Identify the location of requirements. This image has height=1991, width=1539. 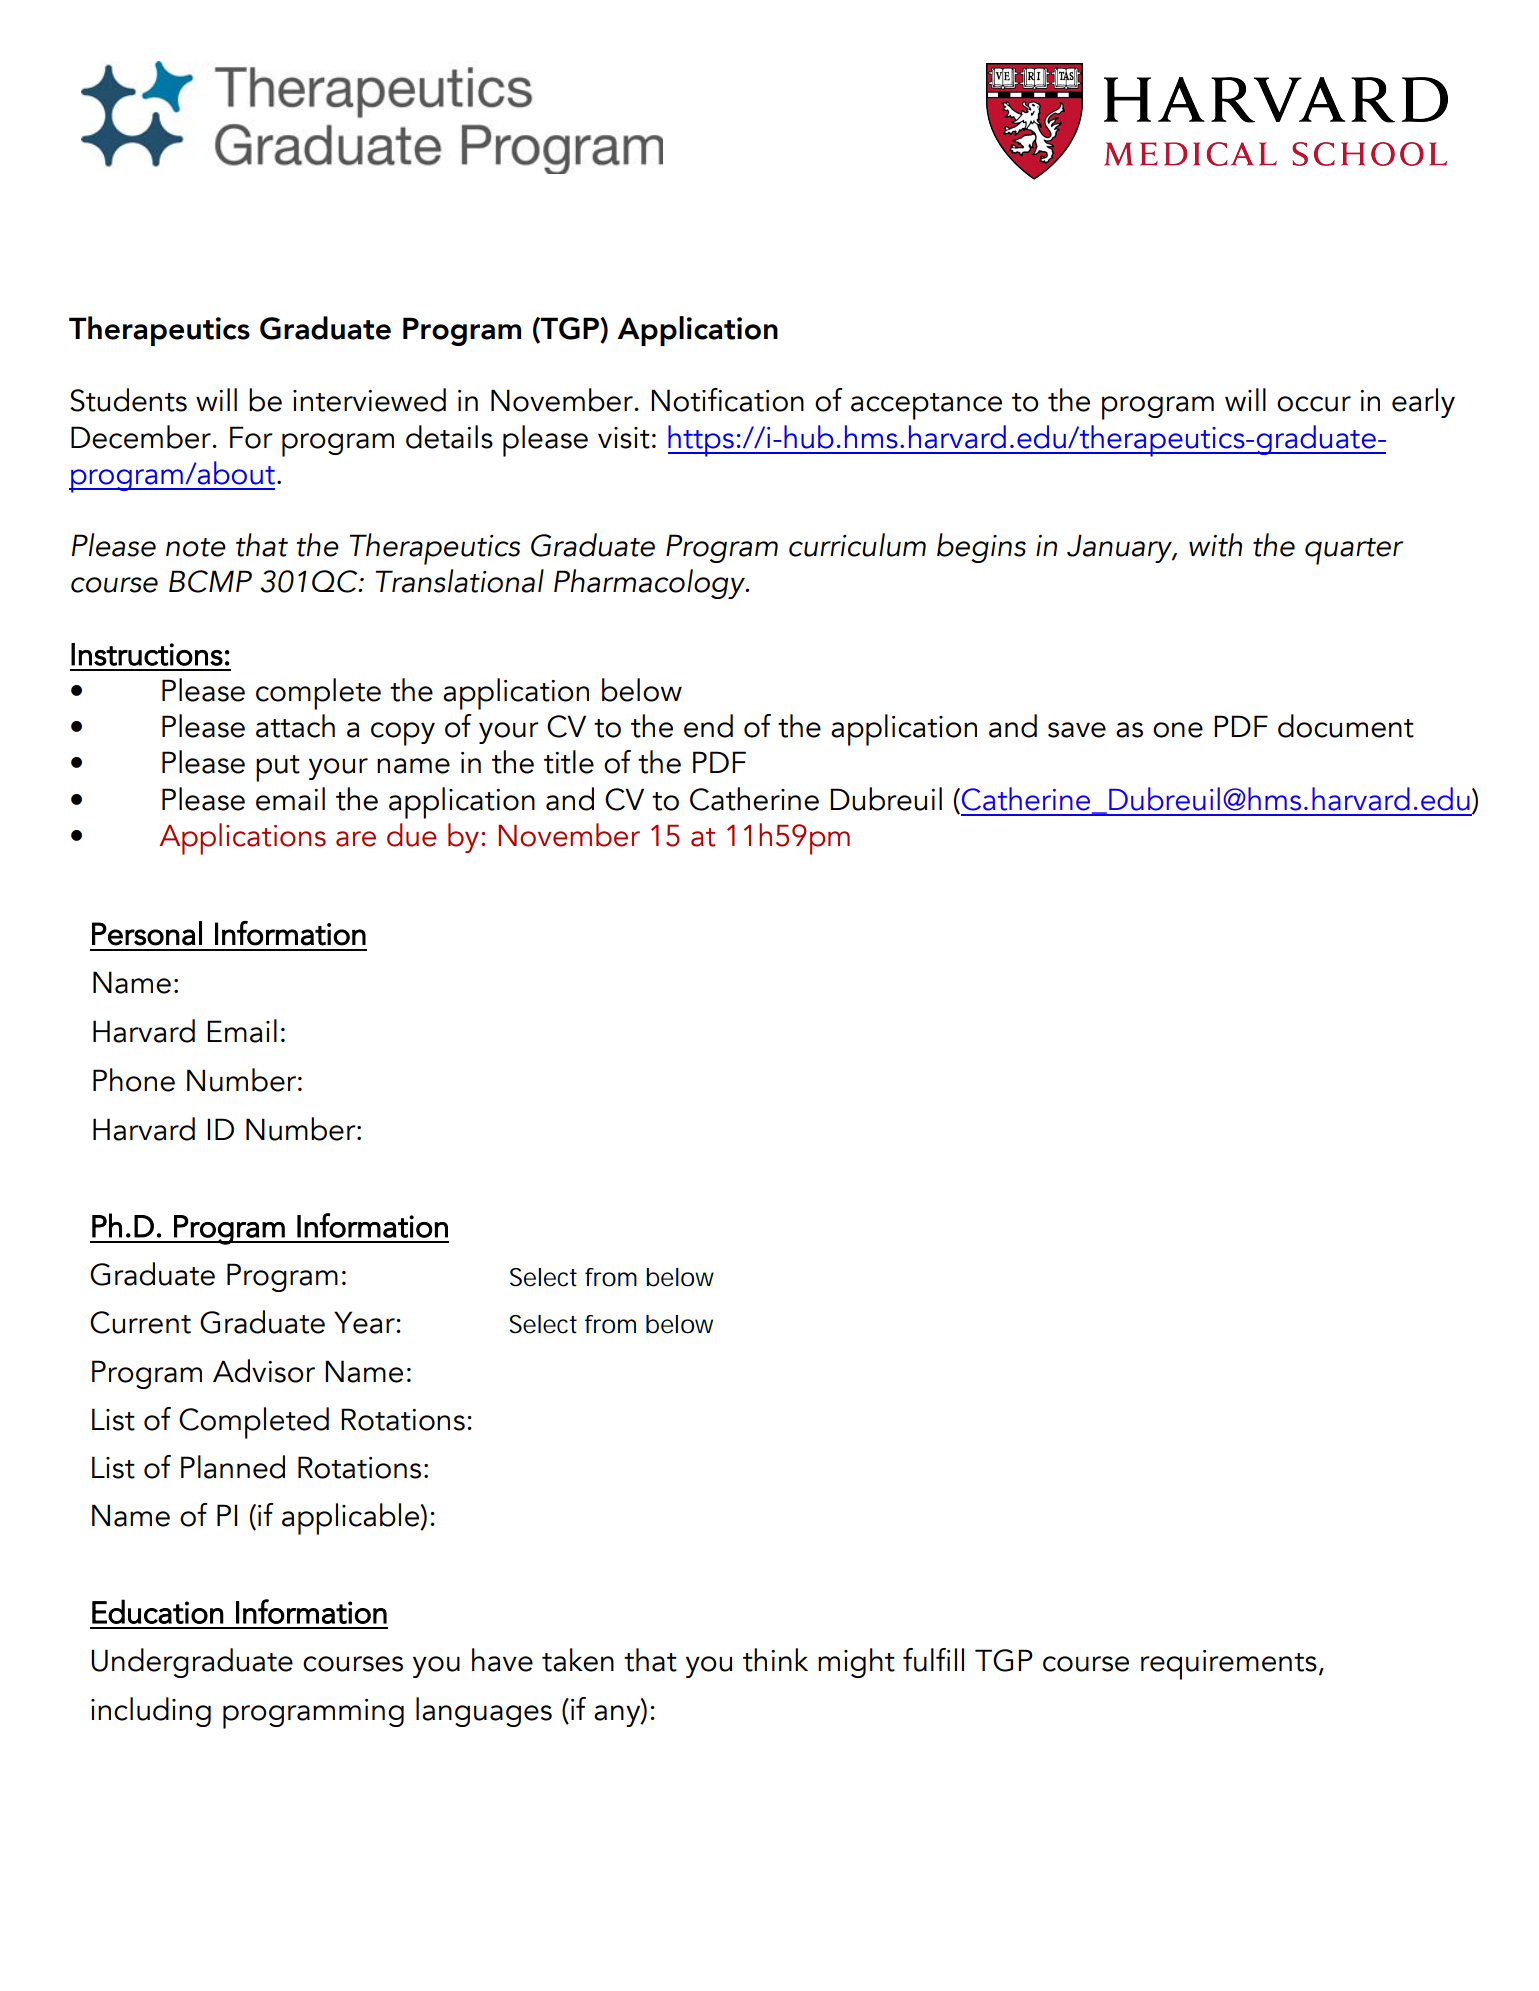
(1229, 1665).
